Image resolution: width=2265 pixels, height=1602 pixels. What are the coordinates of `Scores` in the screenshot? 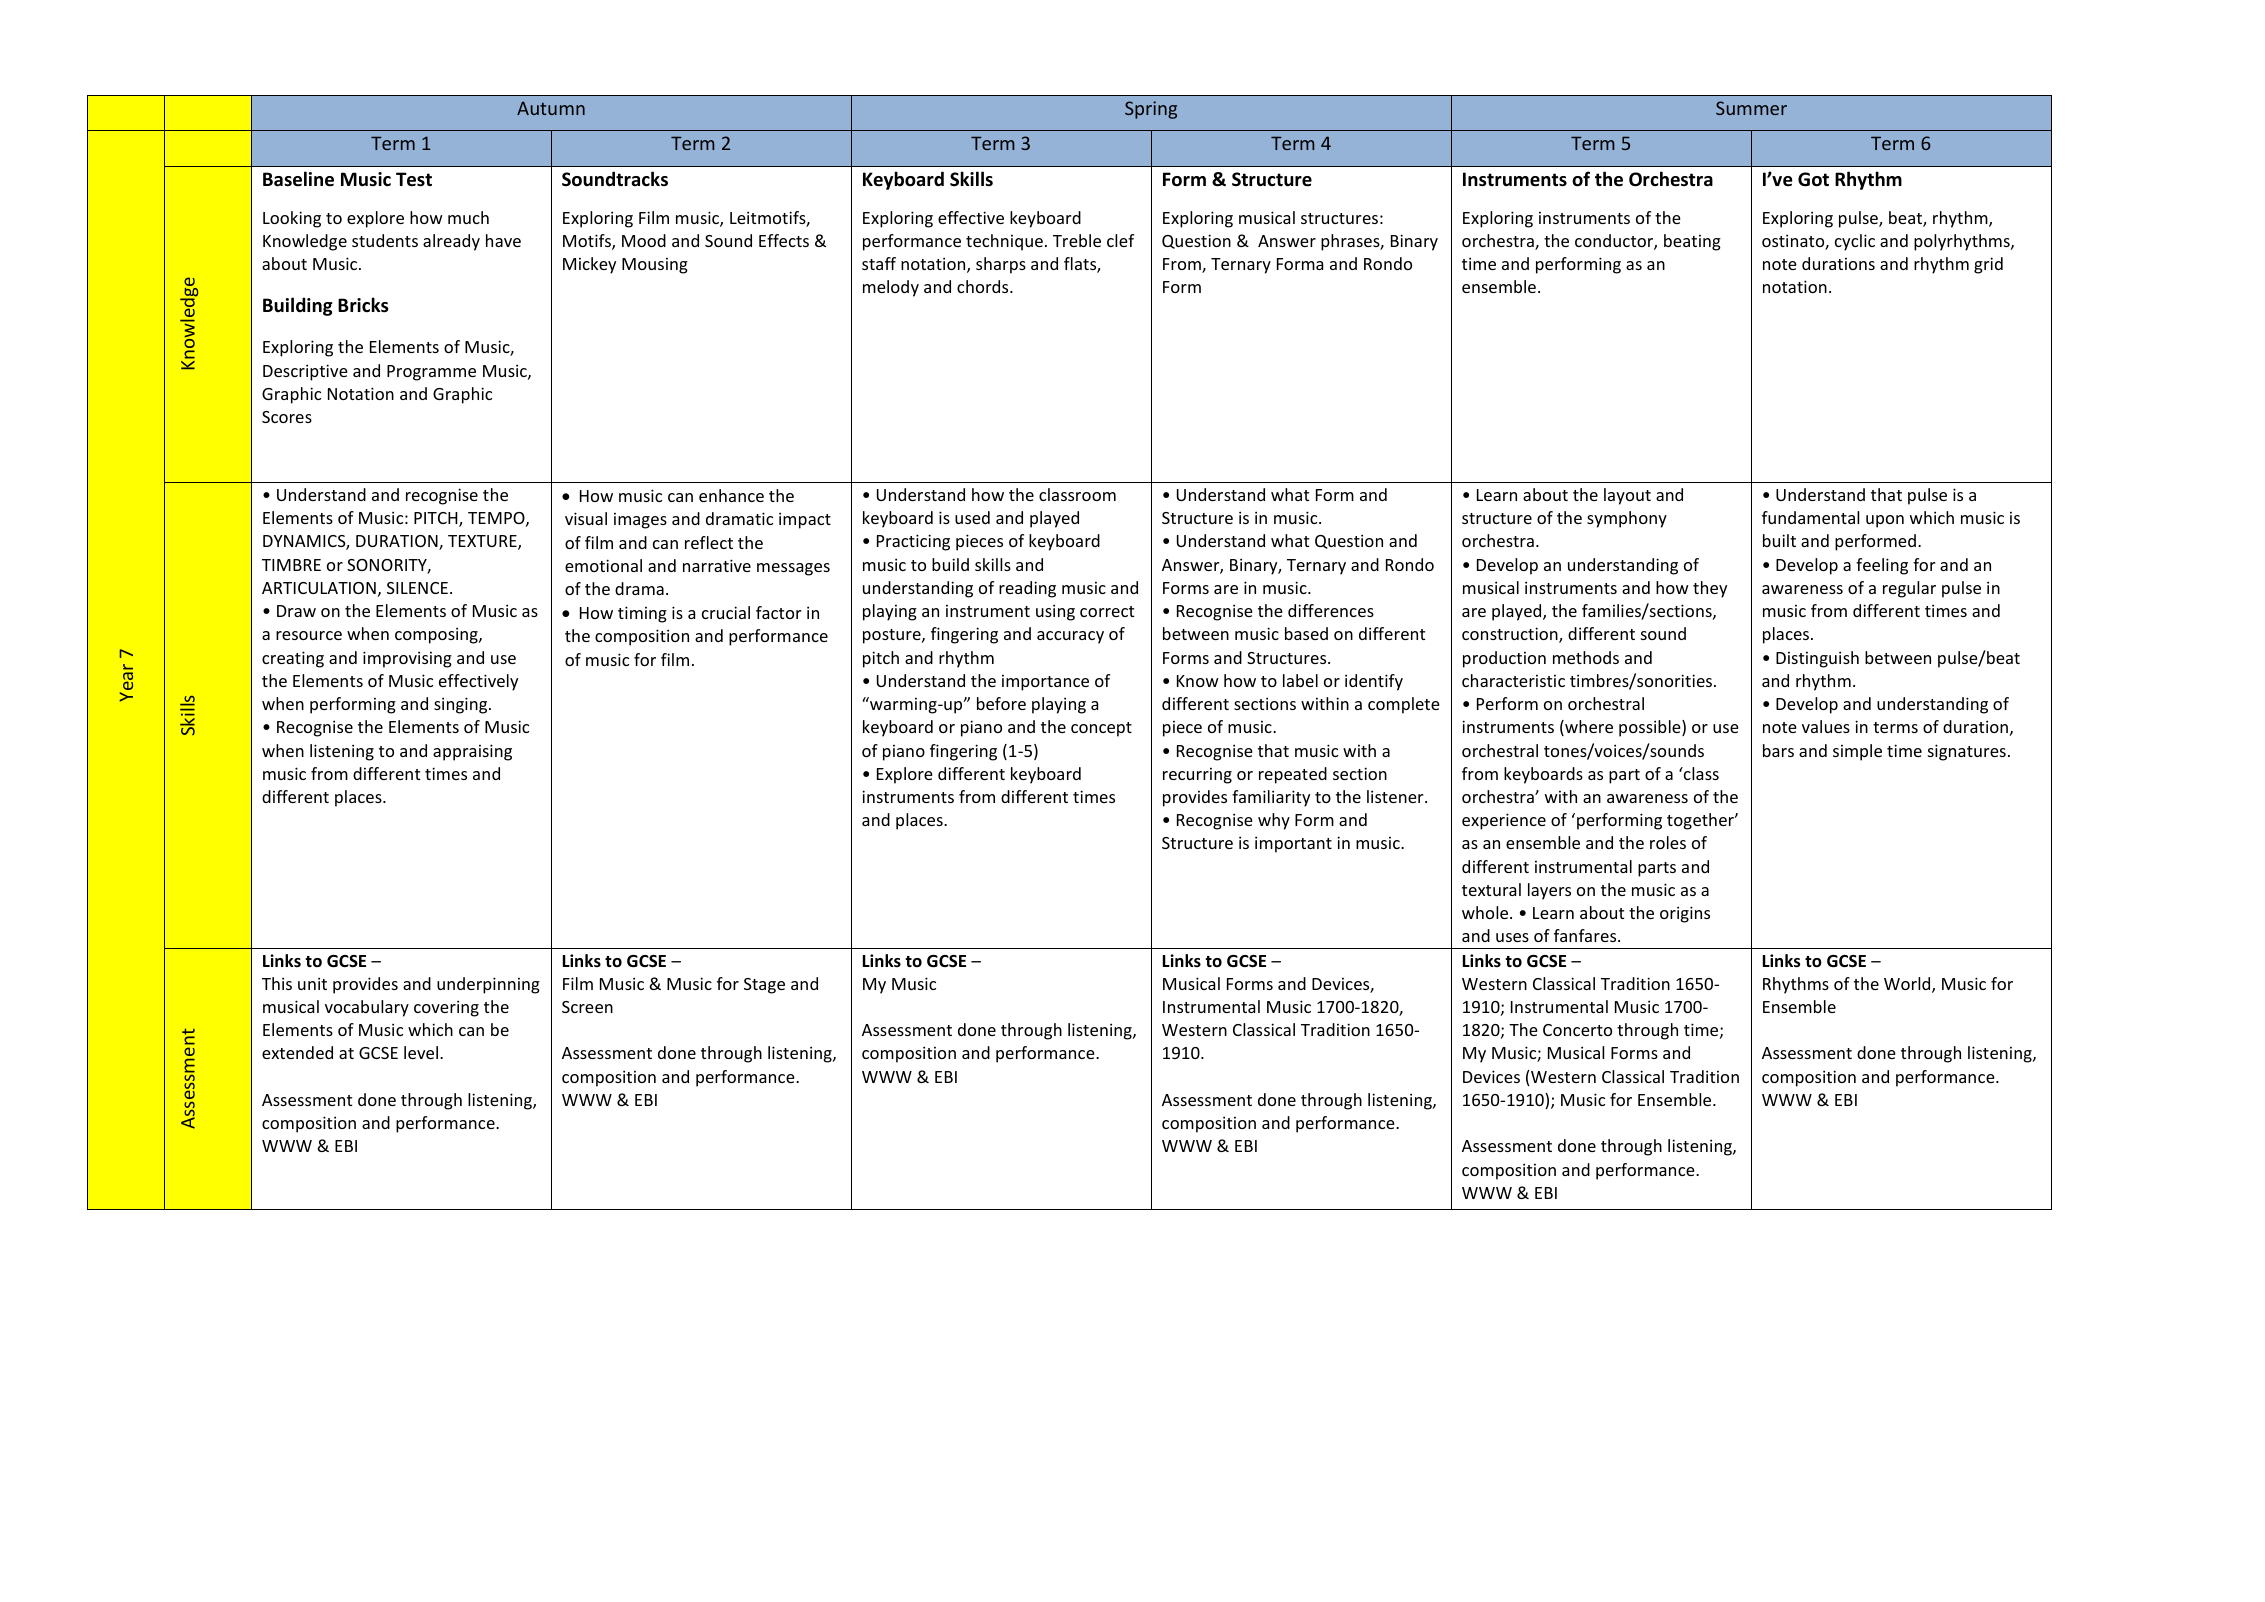 It's located at (287, 417).
